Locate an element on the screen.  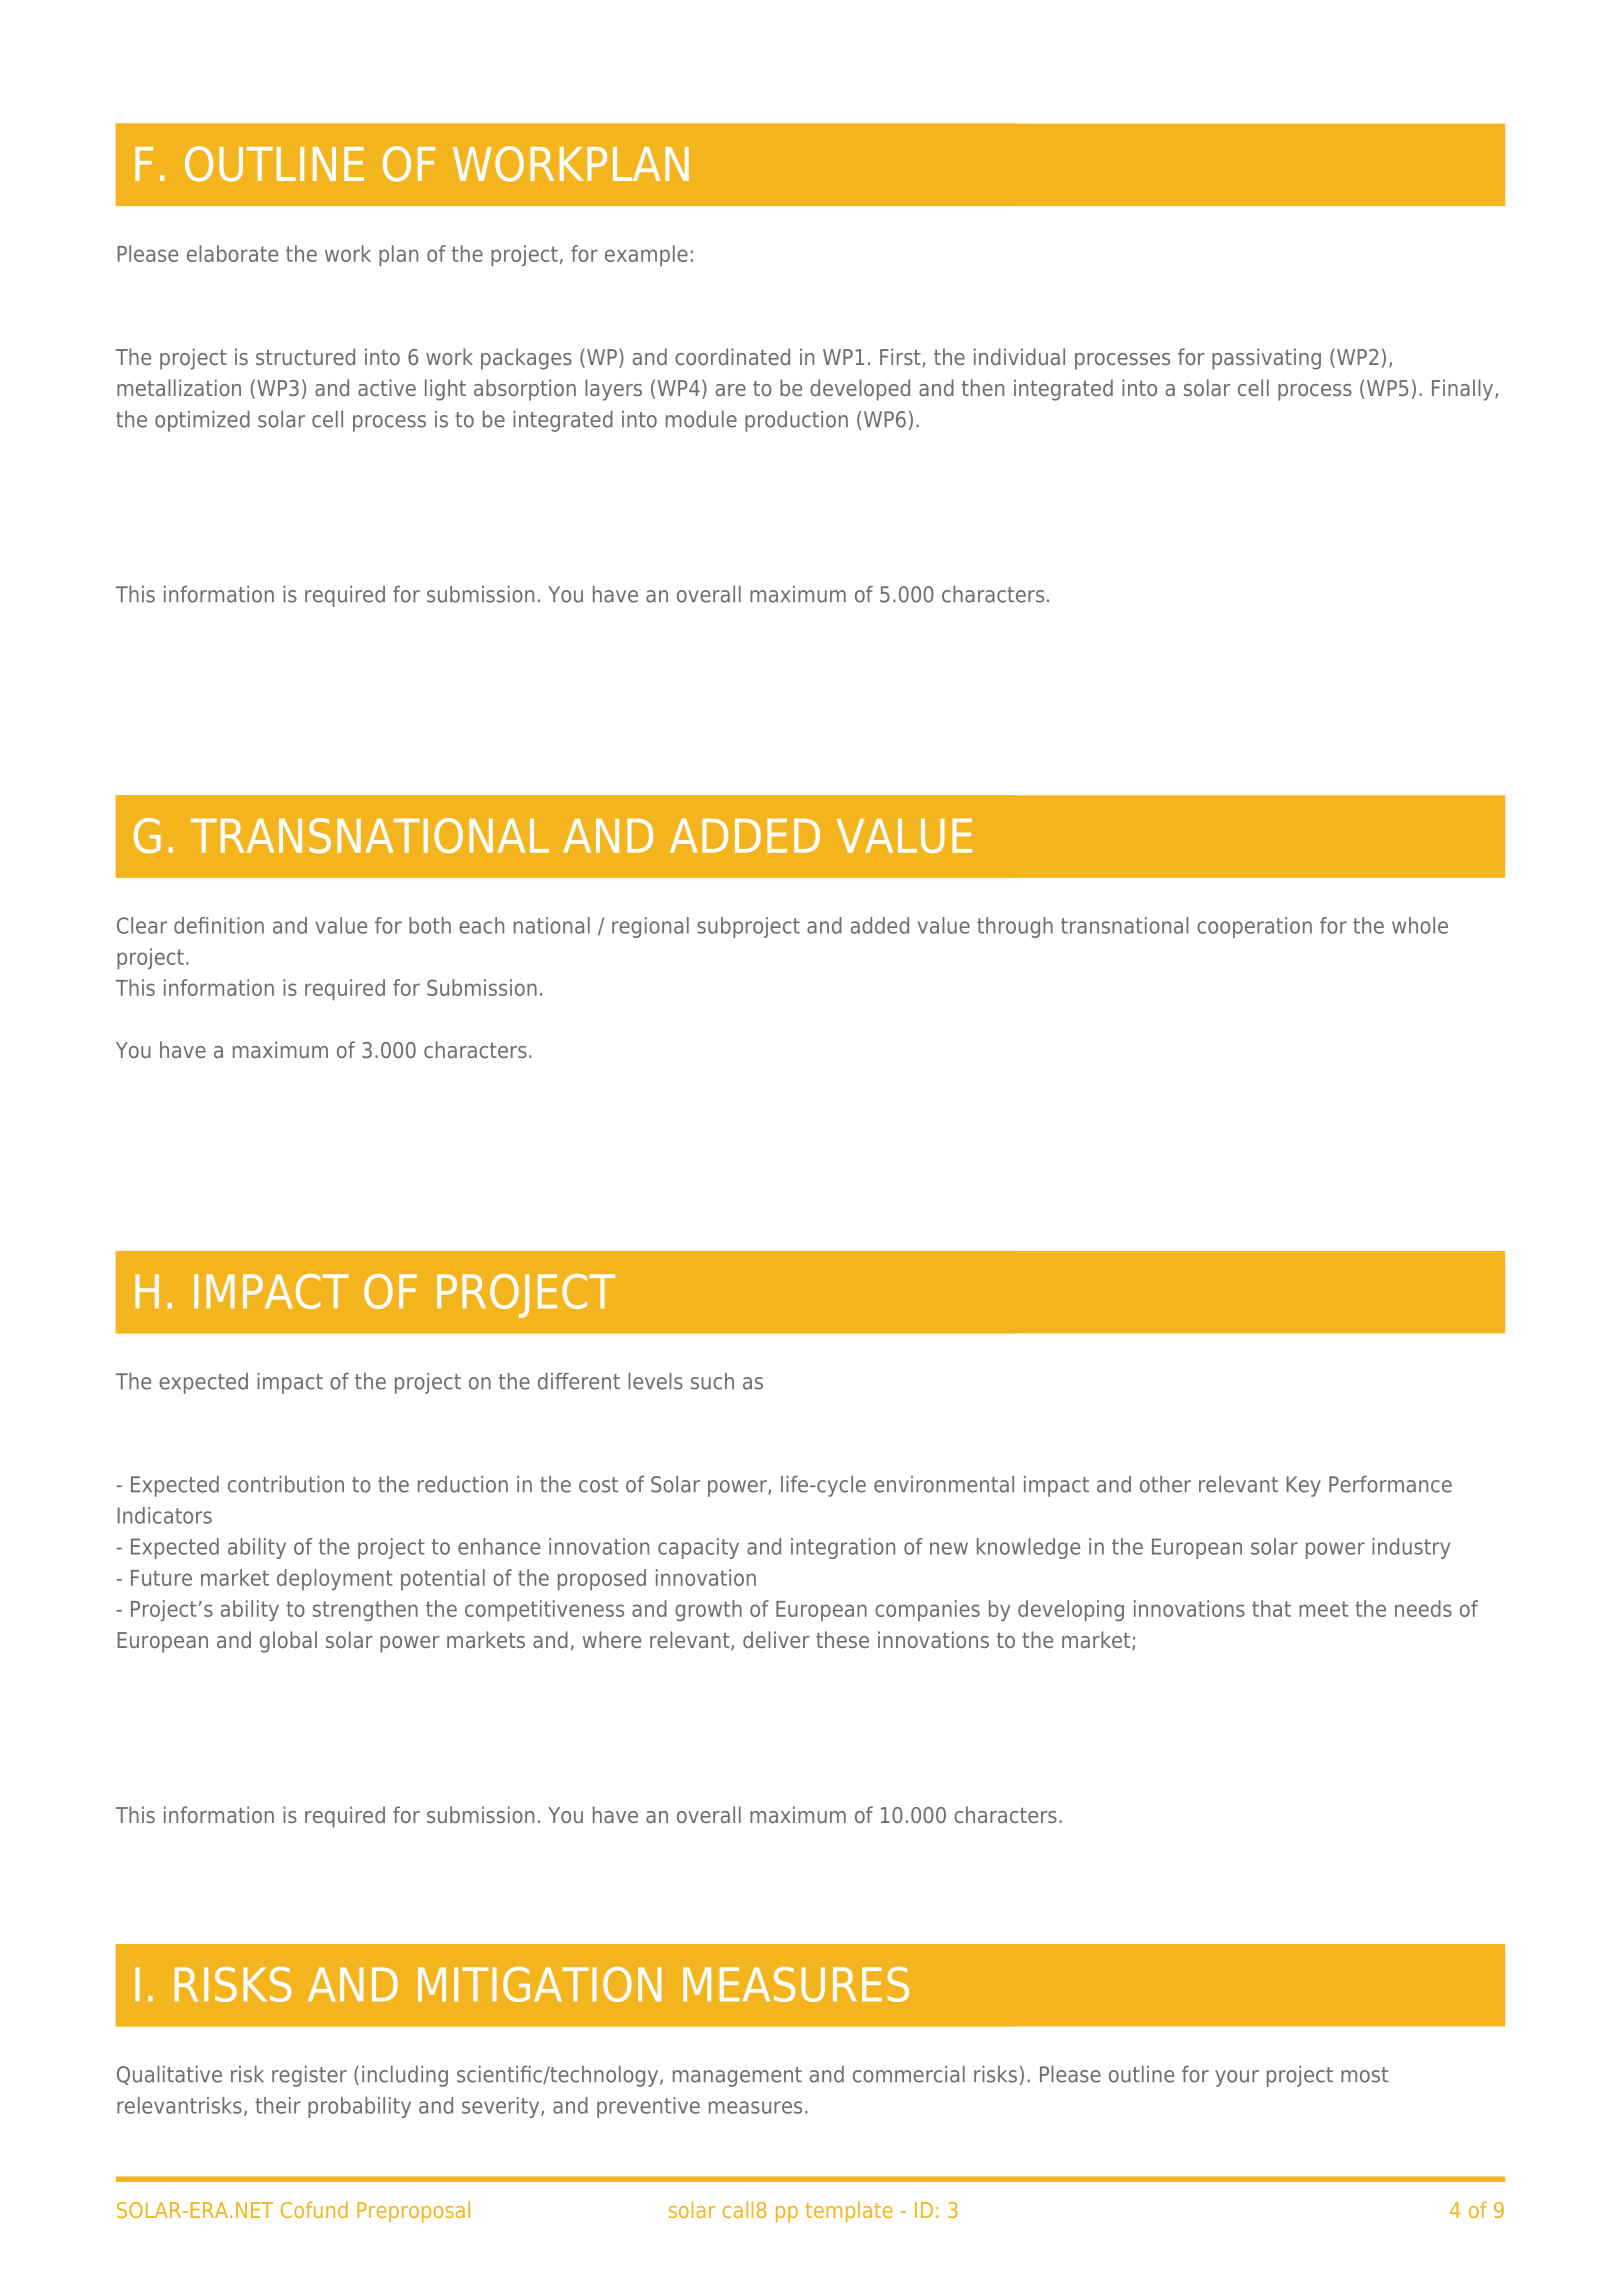
cooperation is located at coordinates (1254, 927).
